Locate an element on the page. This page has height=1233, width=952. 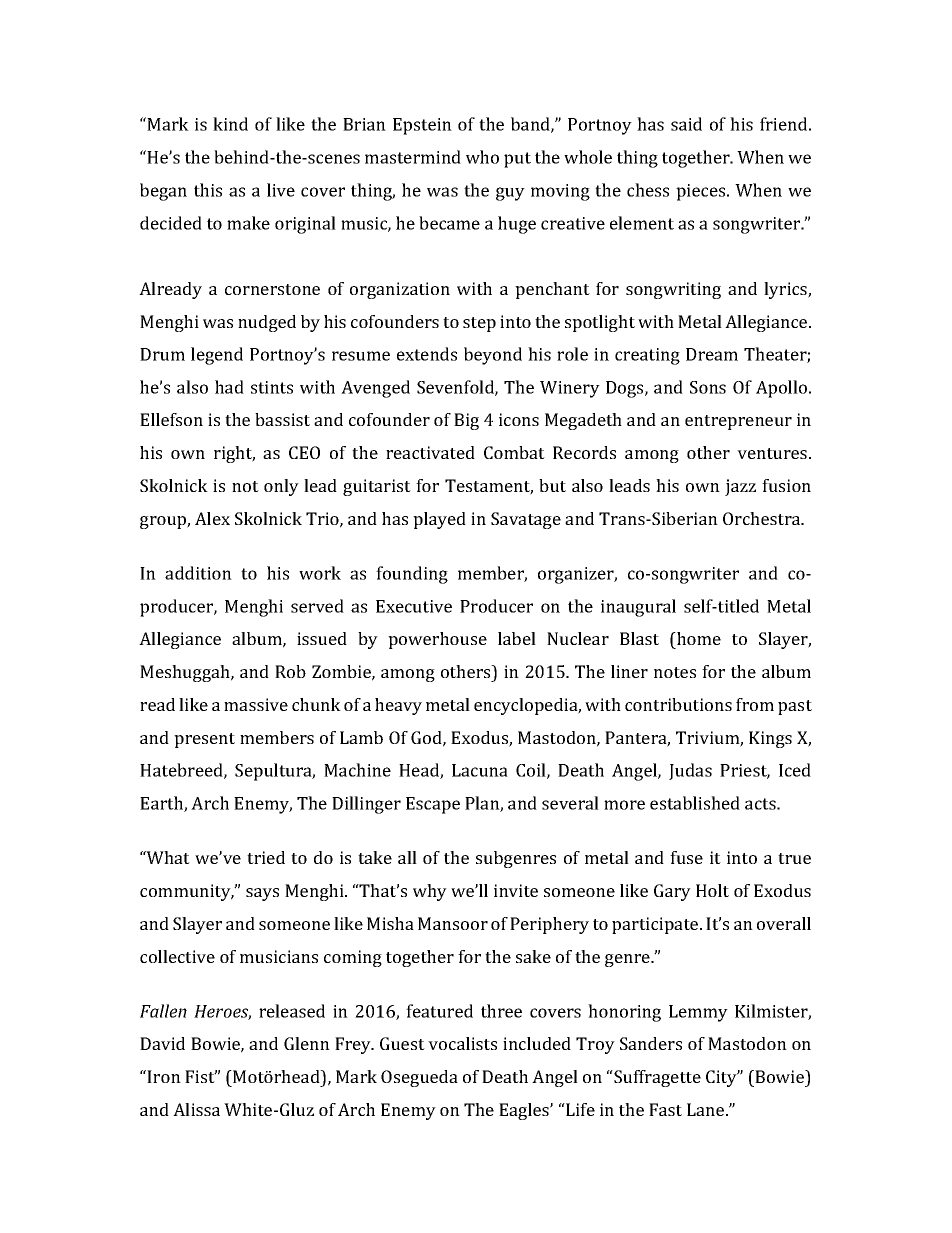
addition is located at coordinates (198, 573).
